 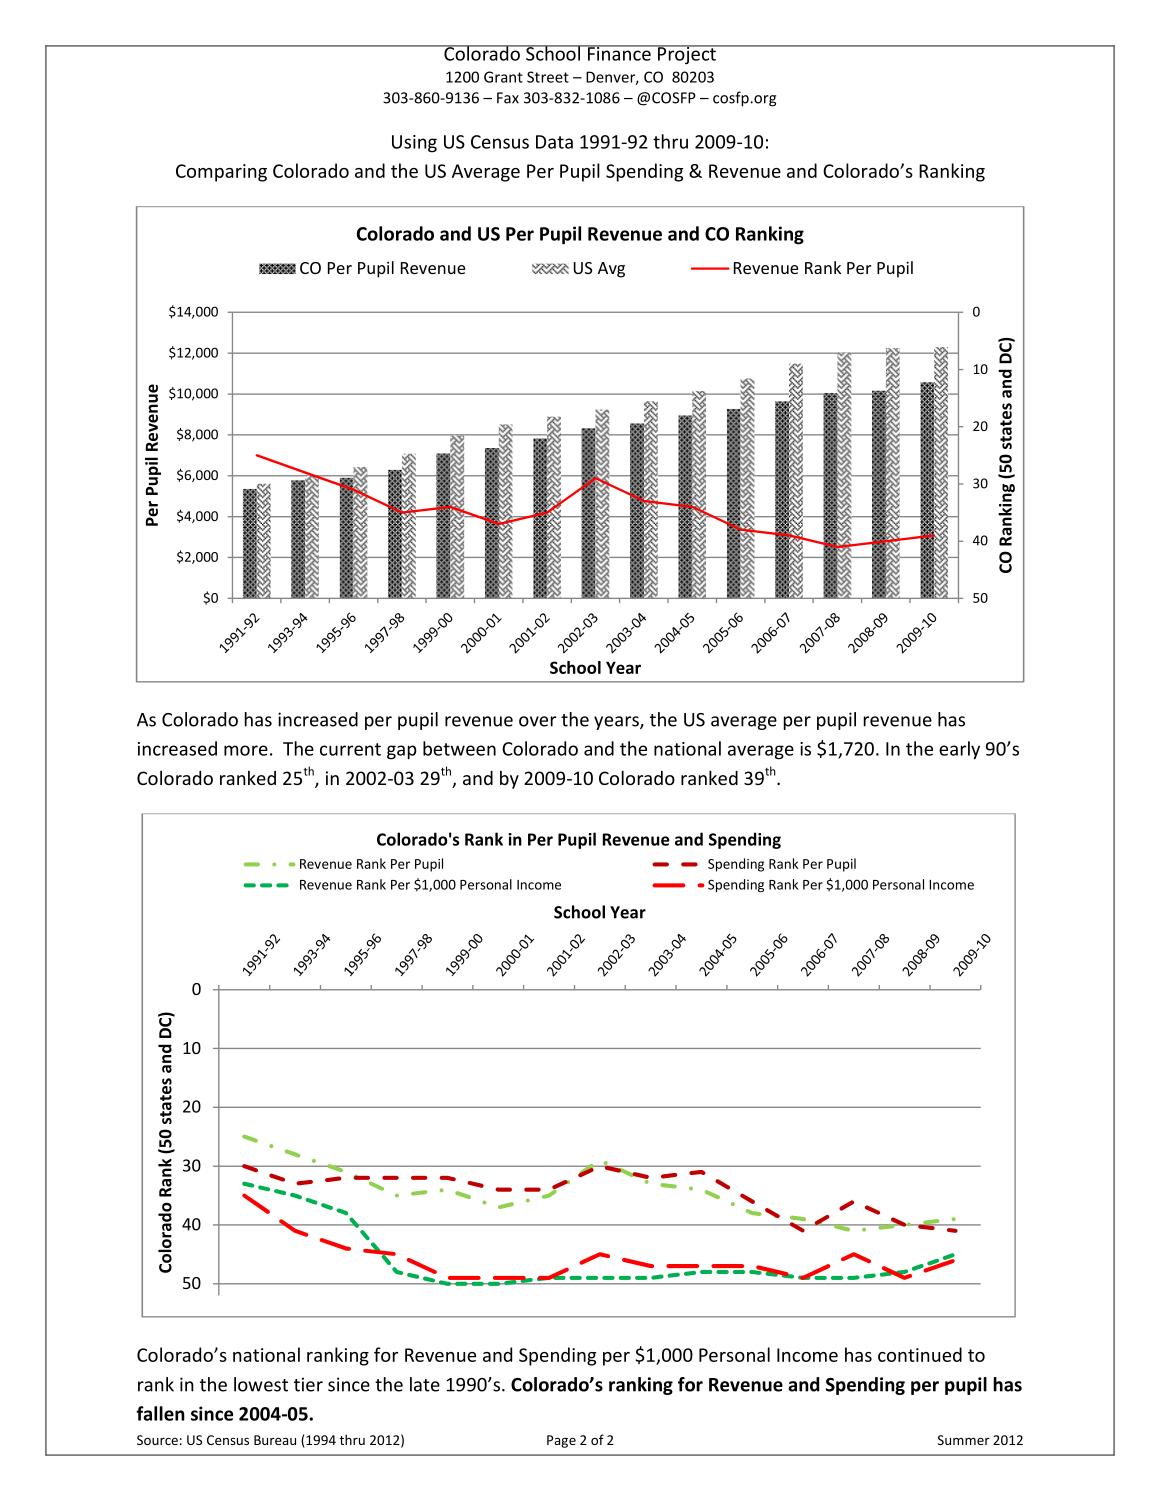 I want to click on over, so click(x=537, y=721).
